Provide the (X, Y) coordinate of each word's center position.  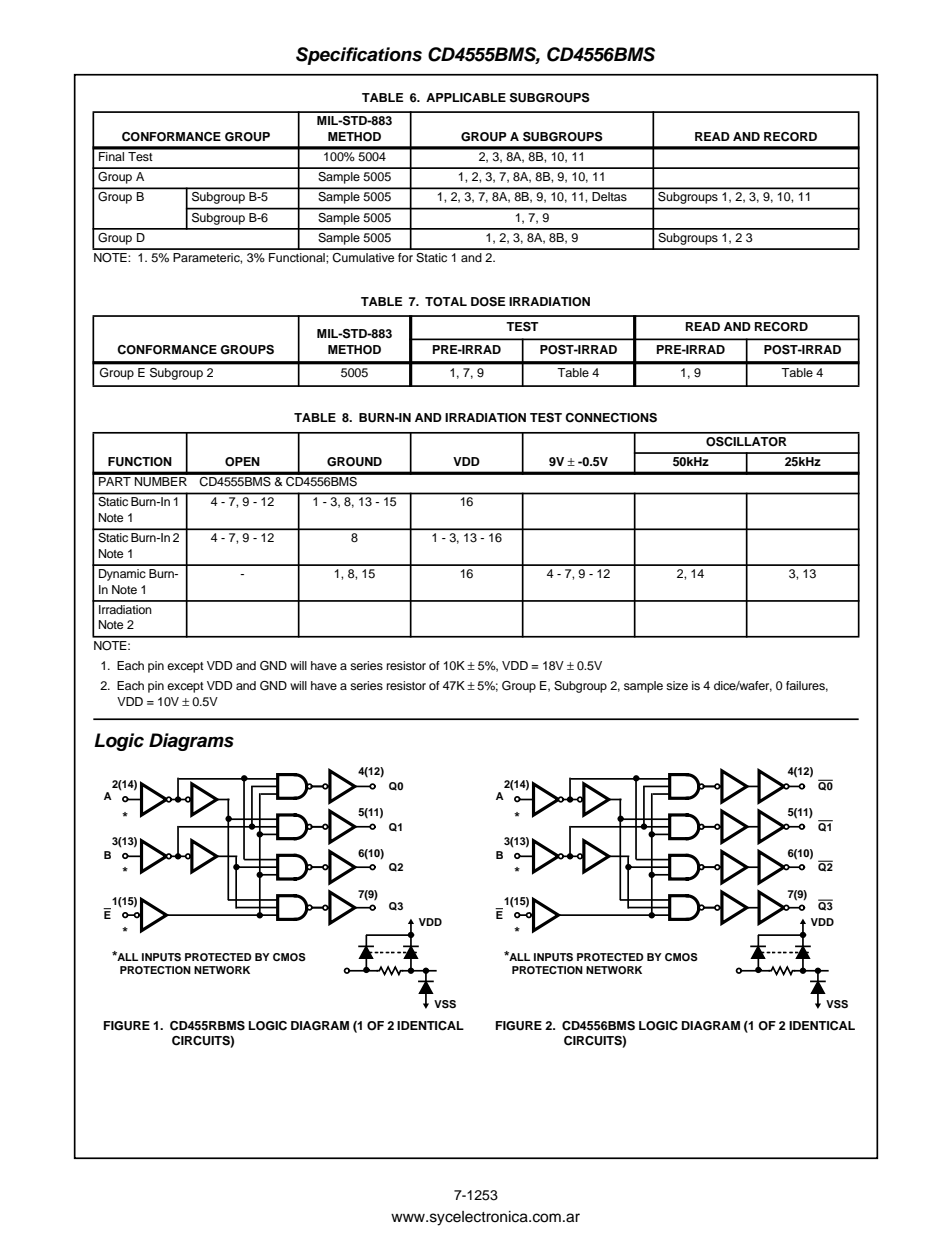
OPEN (242, 462)
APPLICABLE (466, 98)
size (677, 685)
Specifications (359, 56)
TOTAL (446, 302)
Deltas (609, 196)
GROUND (354, 462)
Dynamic (122, 575)
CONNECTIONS (611, 418)
